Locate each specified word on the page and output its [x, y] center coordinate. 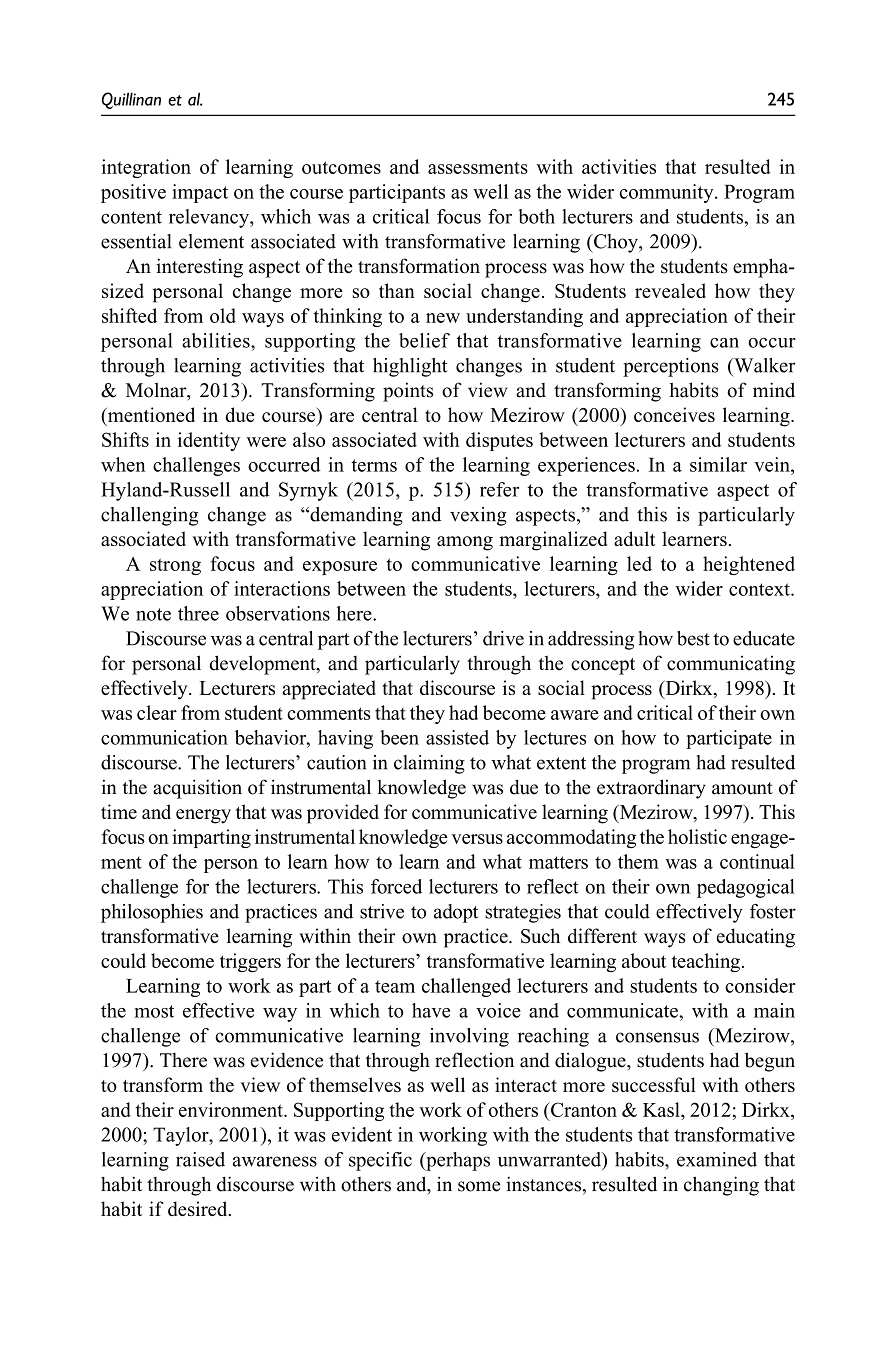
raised [200, 1159]
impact [200, 193]
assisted [457, 737]
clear [157, 712]
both [536, 216]
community [668, 193]
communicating [731, 665]
